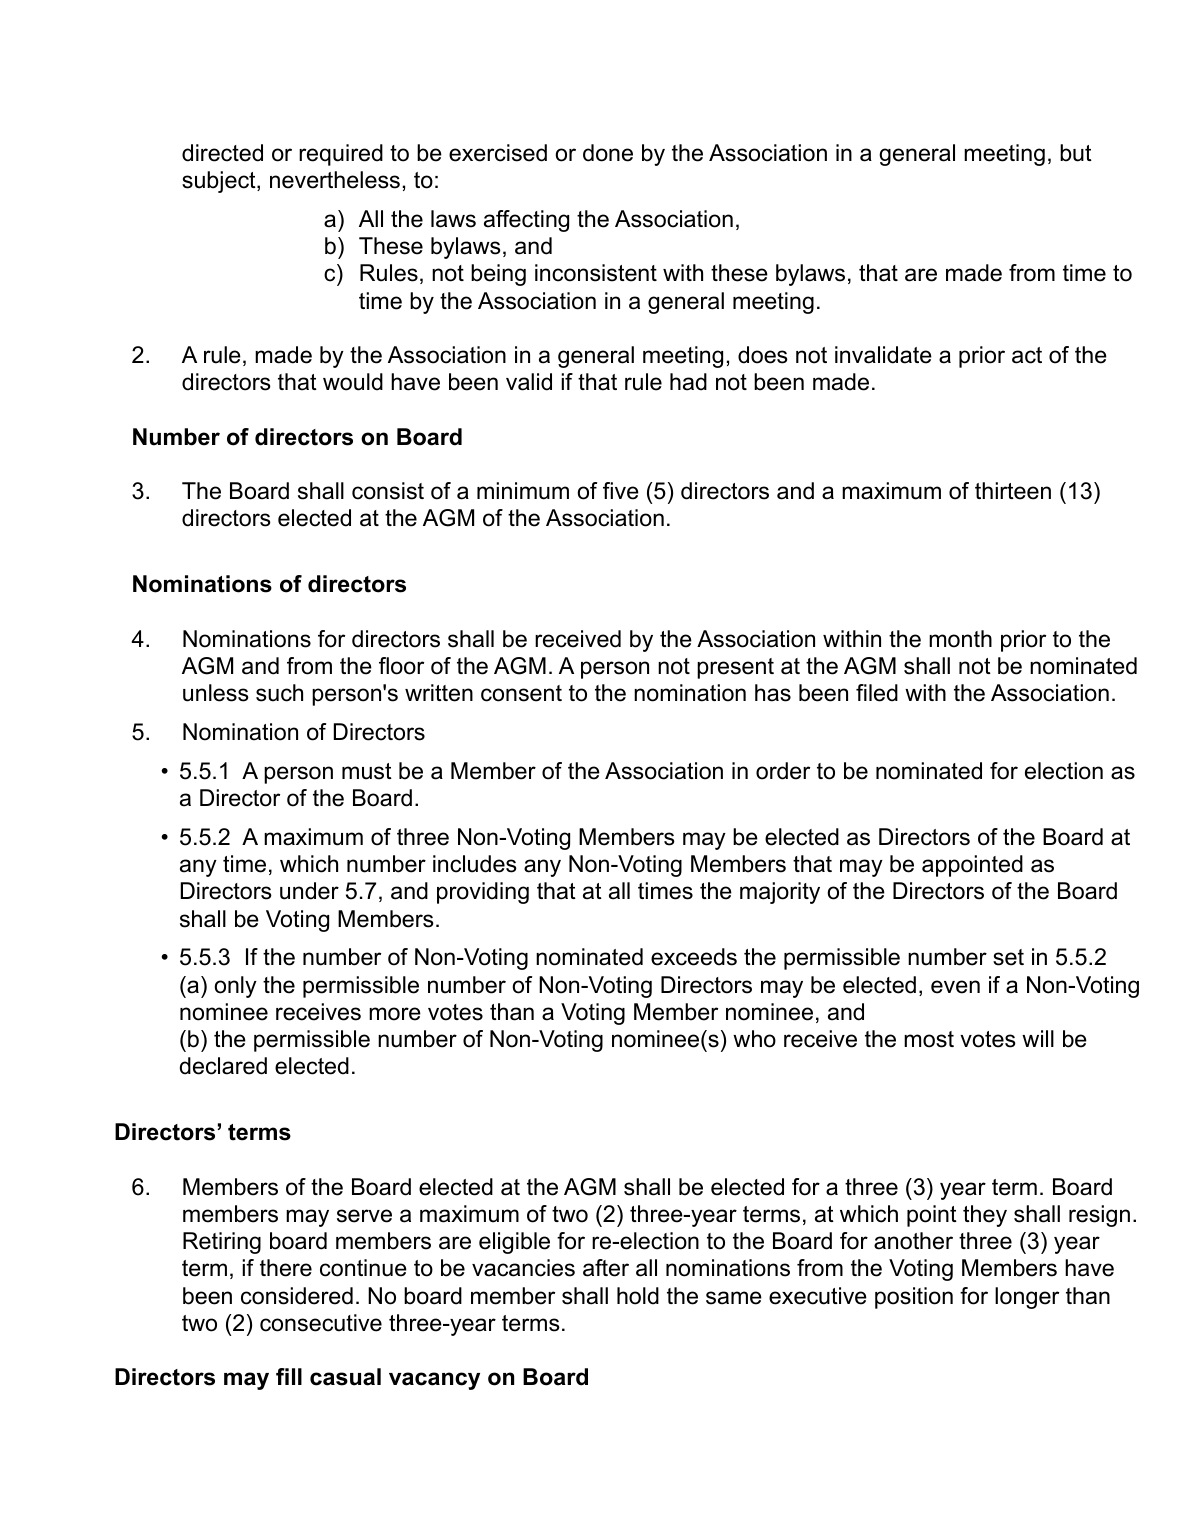 The width and height of the screenshot is (1189, 1539). I want to click on nevertheless, so click(335, 180).
